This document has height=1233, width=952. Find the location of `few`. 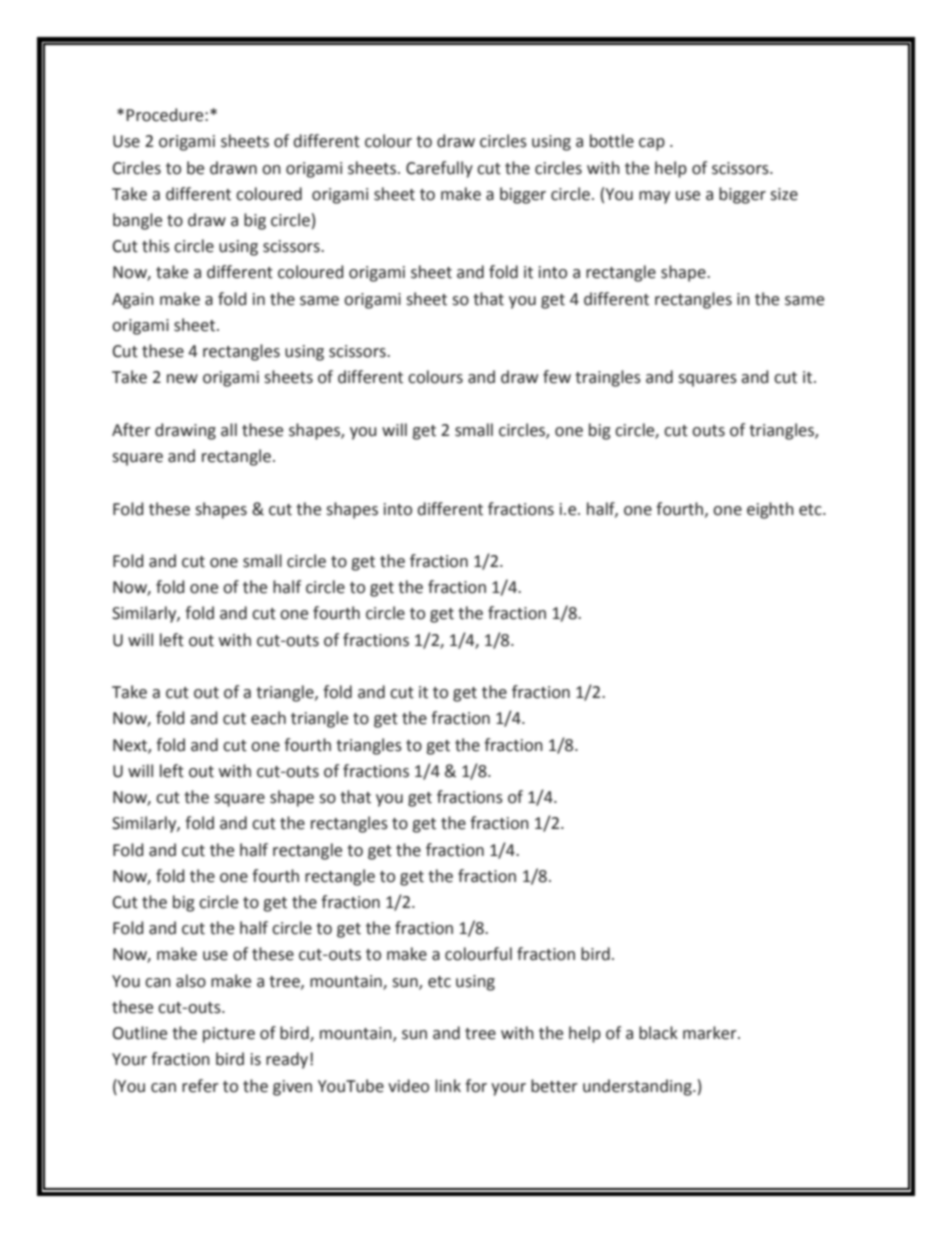

few is located at coordinates (557, 377).
